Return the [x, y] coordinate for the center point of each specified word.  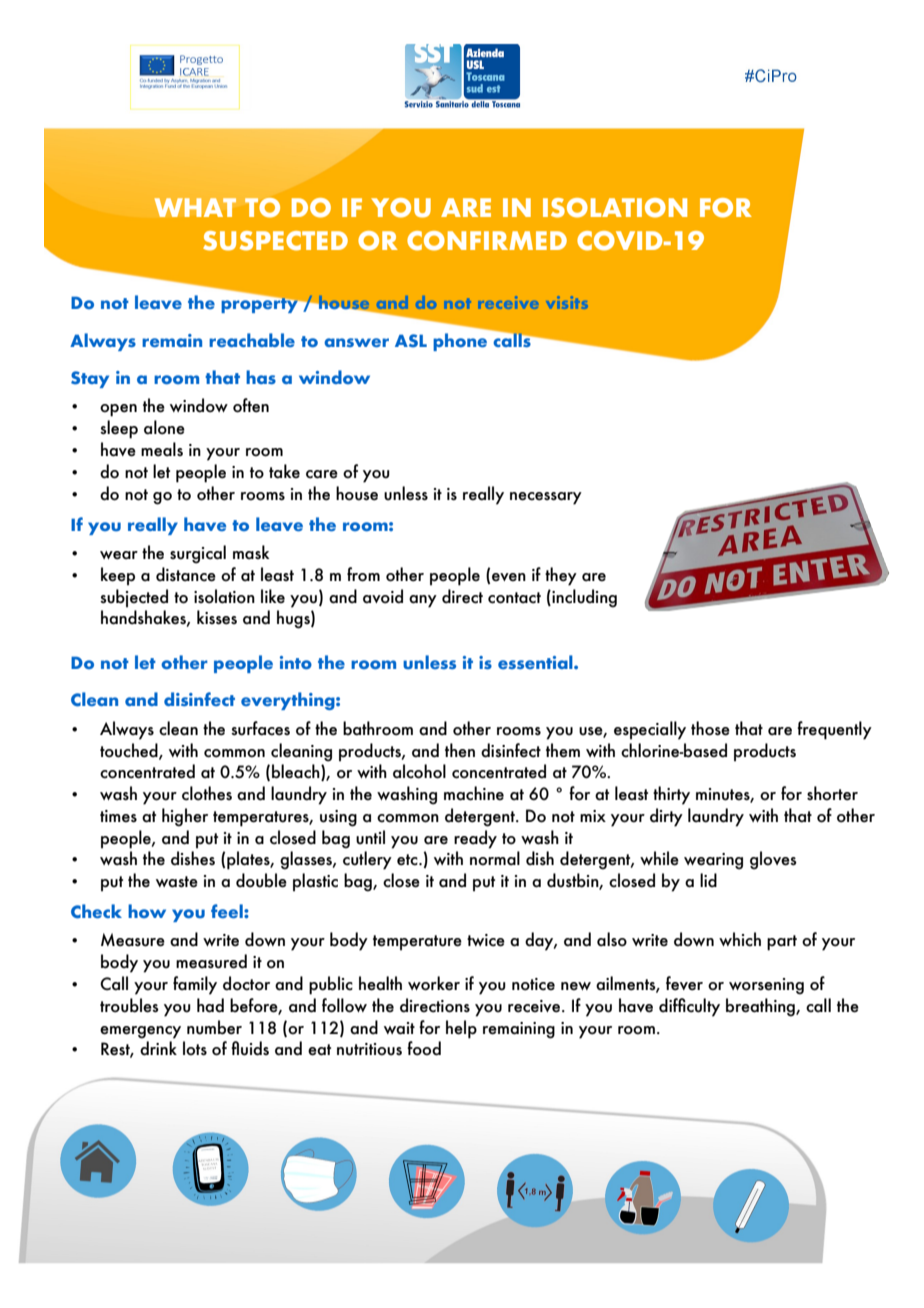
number [214, 1027]
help [461, 1029]
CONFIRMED [487, 241]
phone [460, 342]
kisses [217, 617]
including [583, 598]
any [423, 601]
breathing [761, 1007]
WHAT [195, 207]
